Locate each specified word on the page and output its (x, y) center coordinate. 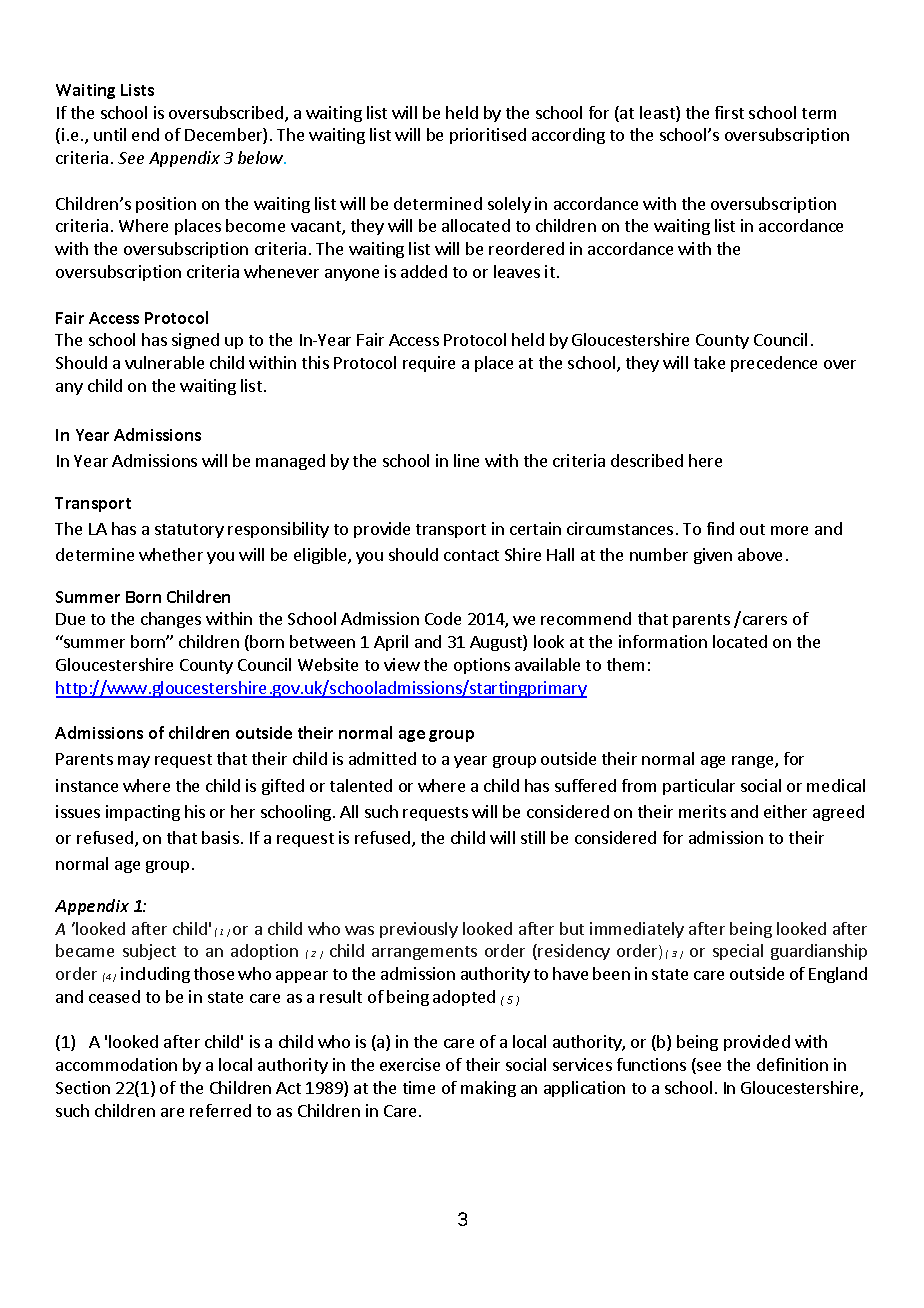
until (110, 134)
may (134, 762)
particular (699, 787)
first (729, 112)
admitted (382, 758)
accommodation (116, 1064)
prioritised (488, 136)
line (466, 460)
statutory (189, 531)
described (647, 460)
